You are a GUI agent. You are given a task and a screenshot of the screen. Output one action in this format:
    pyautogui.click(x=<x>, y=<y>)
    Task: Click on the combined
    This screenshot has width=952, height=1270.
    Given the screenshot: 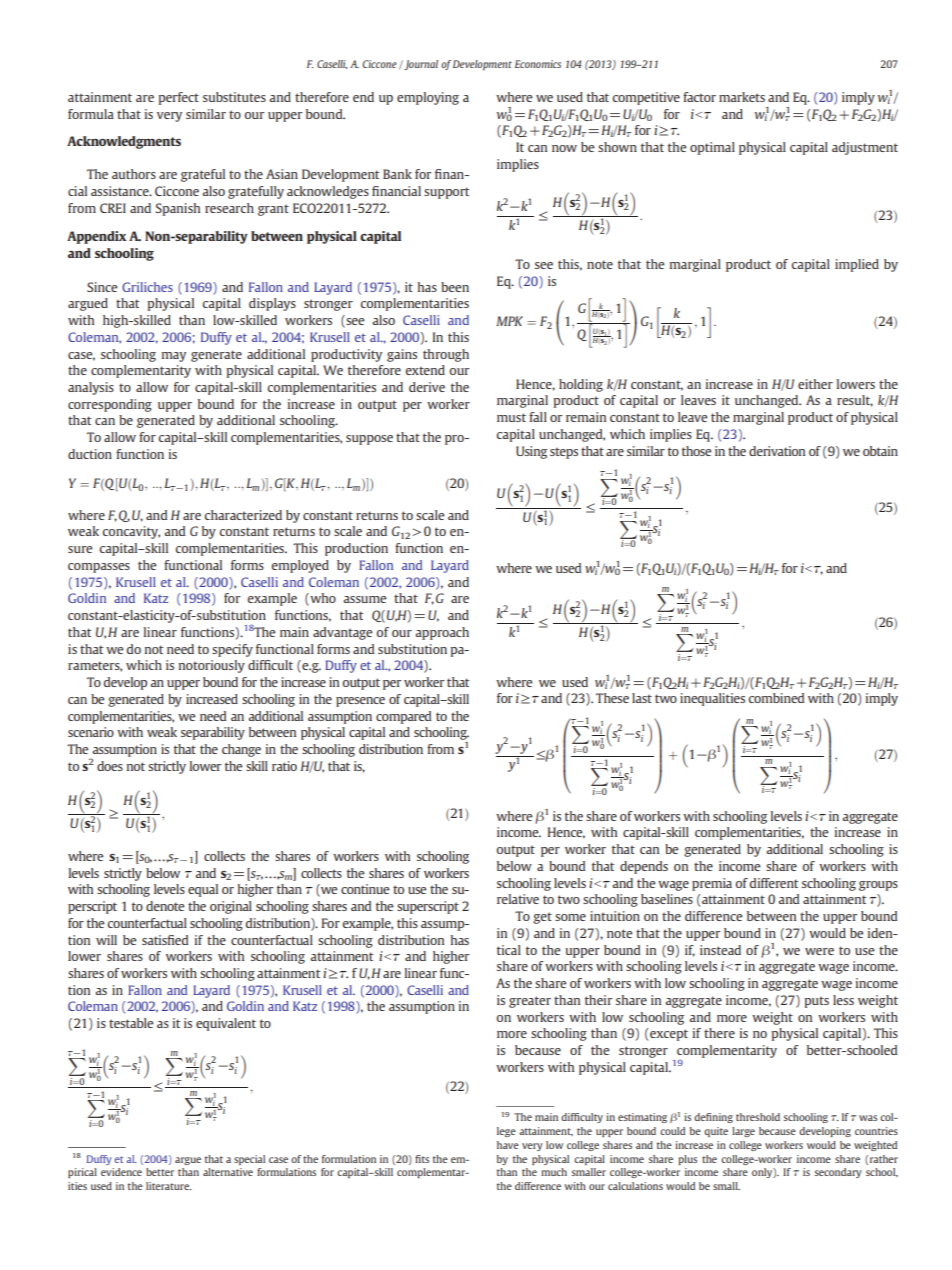 What is the action you would take?
    pyautogui.click(x=776, y=698)
